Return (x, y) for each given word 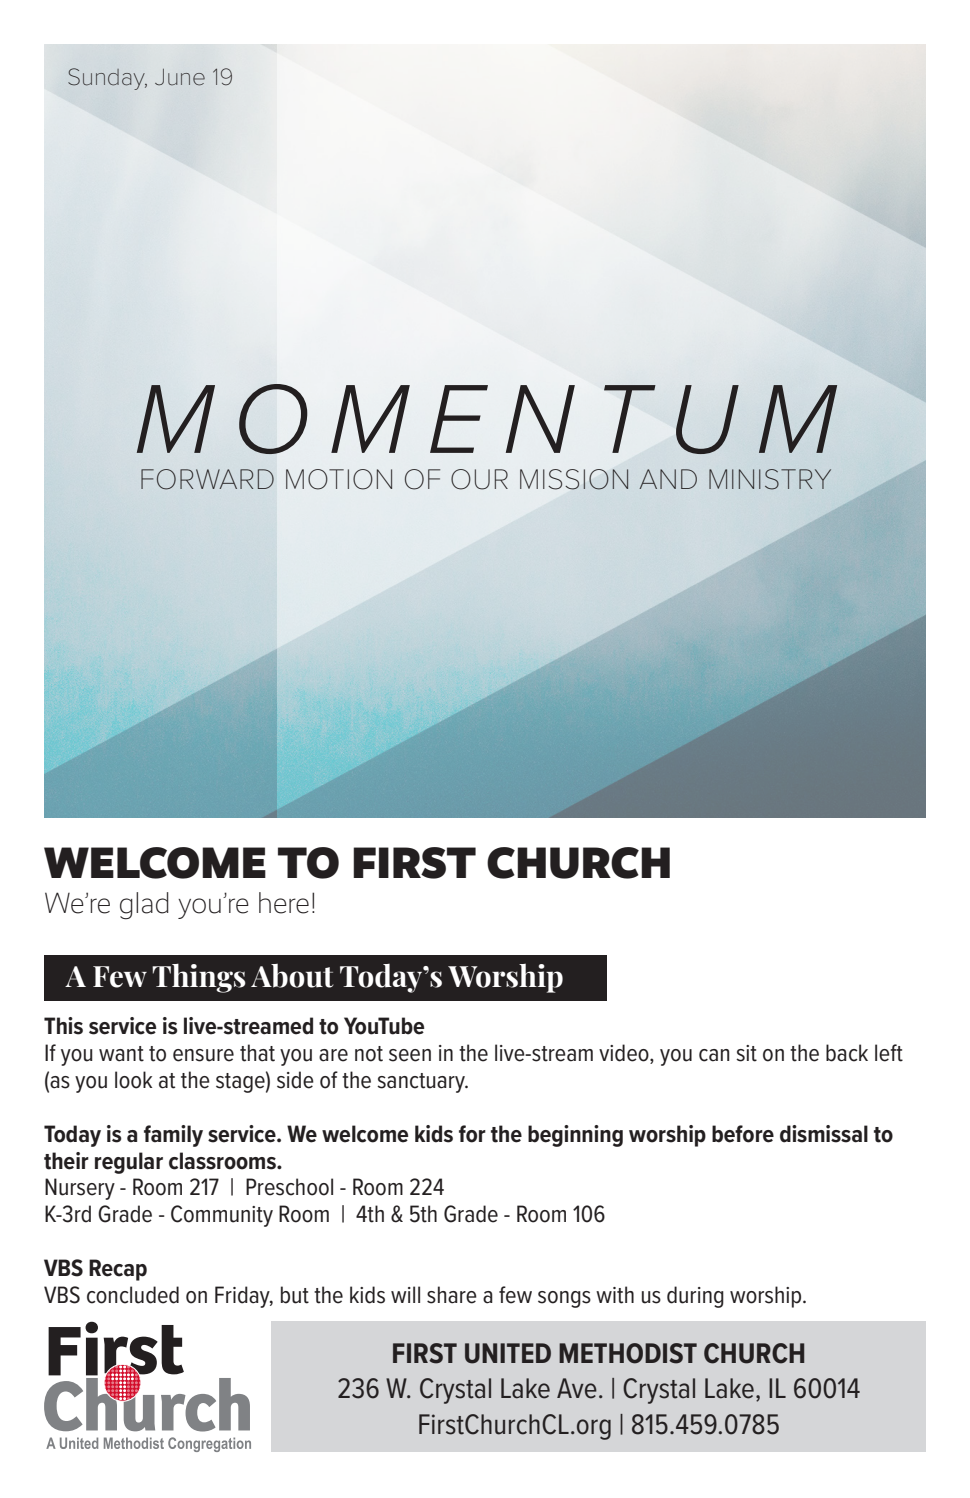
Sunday (107, 79)
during (695, 1297)
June (180, 77)
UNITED (508, 1353)
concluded (133, 1295)
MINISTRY (770, 479)
